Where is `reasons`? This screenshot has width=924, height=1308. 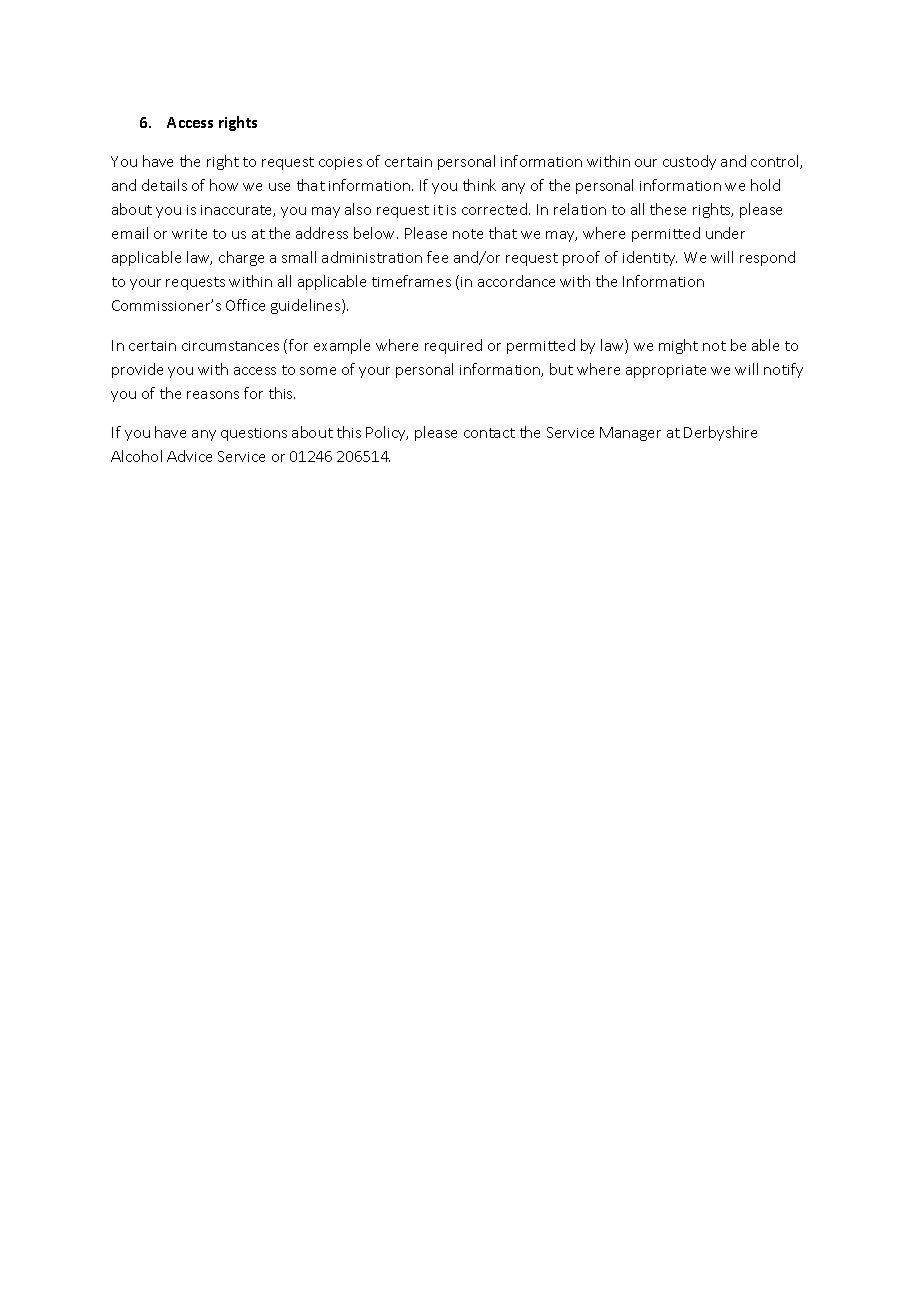 reasons is located at coordinates (213, 395).
